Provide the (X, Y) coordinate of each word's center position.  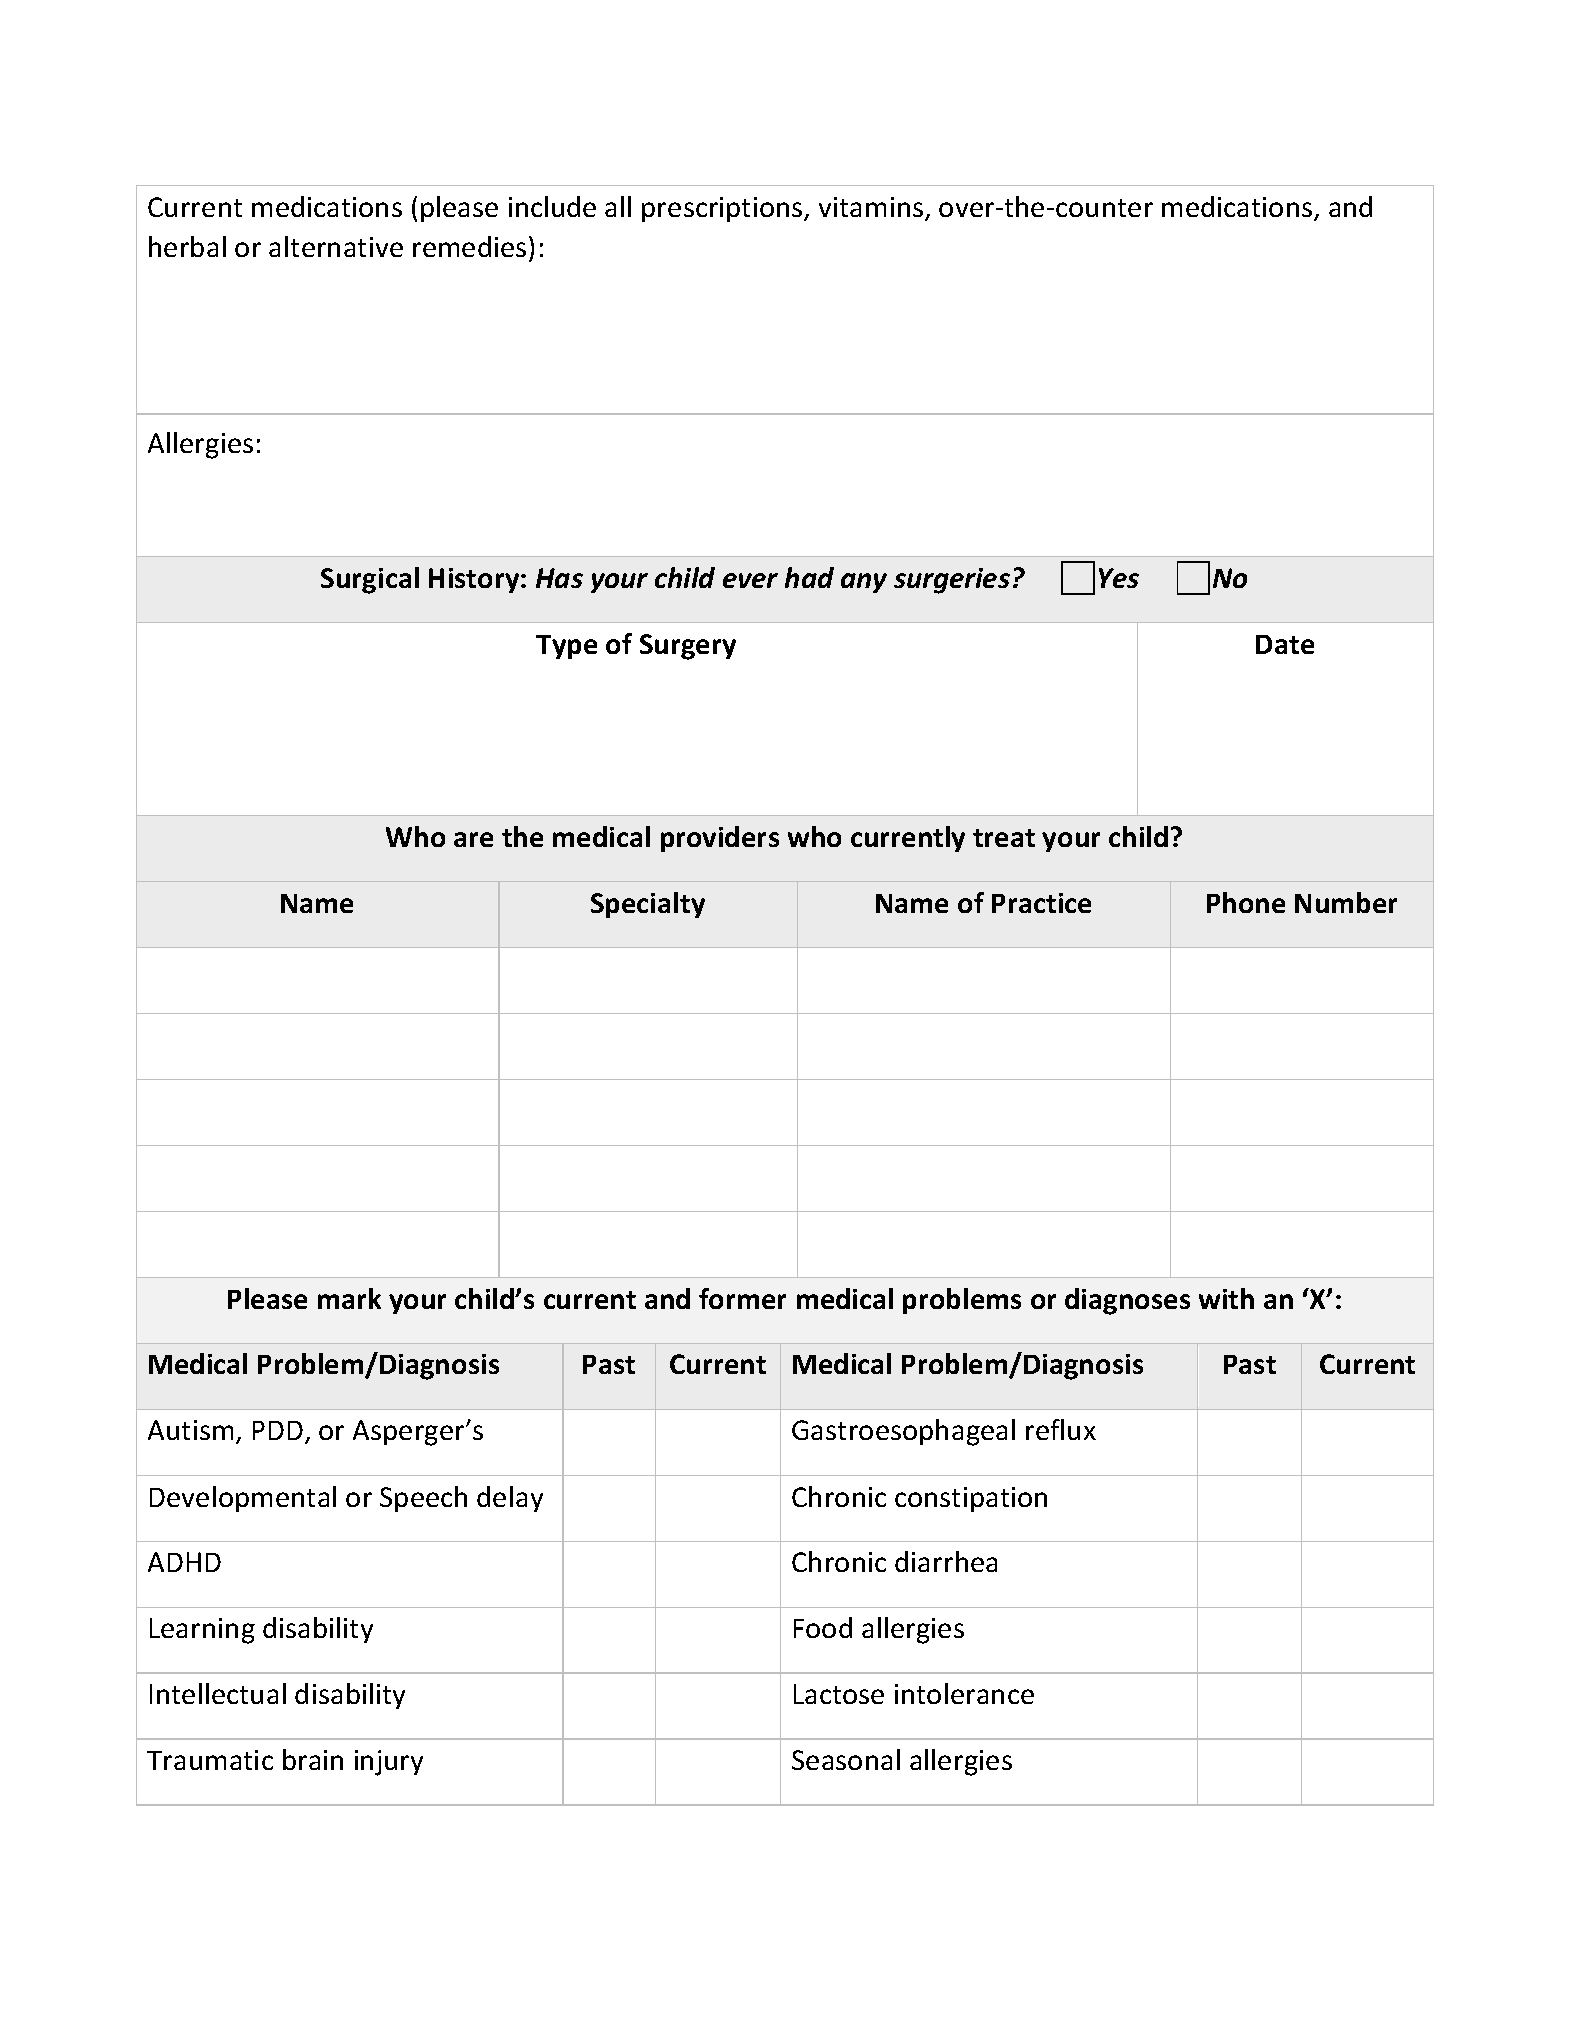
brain (313, 1759)
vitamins (872, 208)
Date (1285, 644)
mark (349, 1298)
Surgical (370, 580)
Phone (1246, 902)
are (473, 839)
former (742, 1298)
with (1226, 1298)
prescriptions (723, 209)
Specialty (648, 905)
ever (750, 580)
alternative (336, 246)
